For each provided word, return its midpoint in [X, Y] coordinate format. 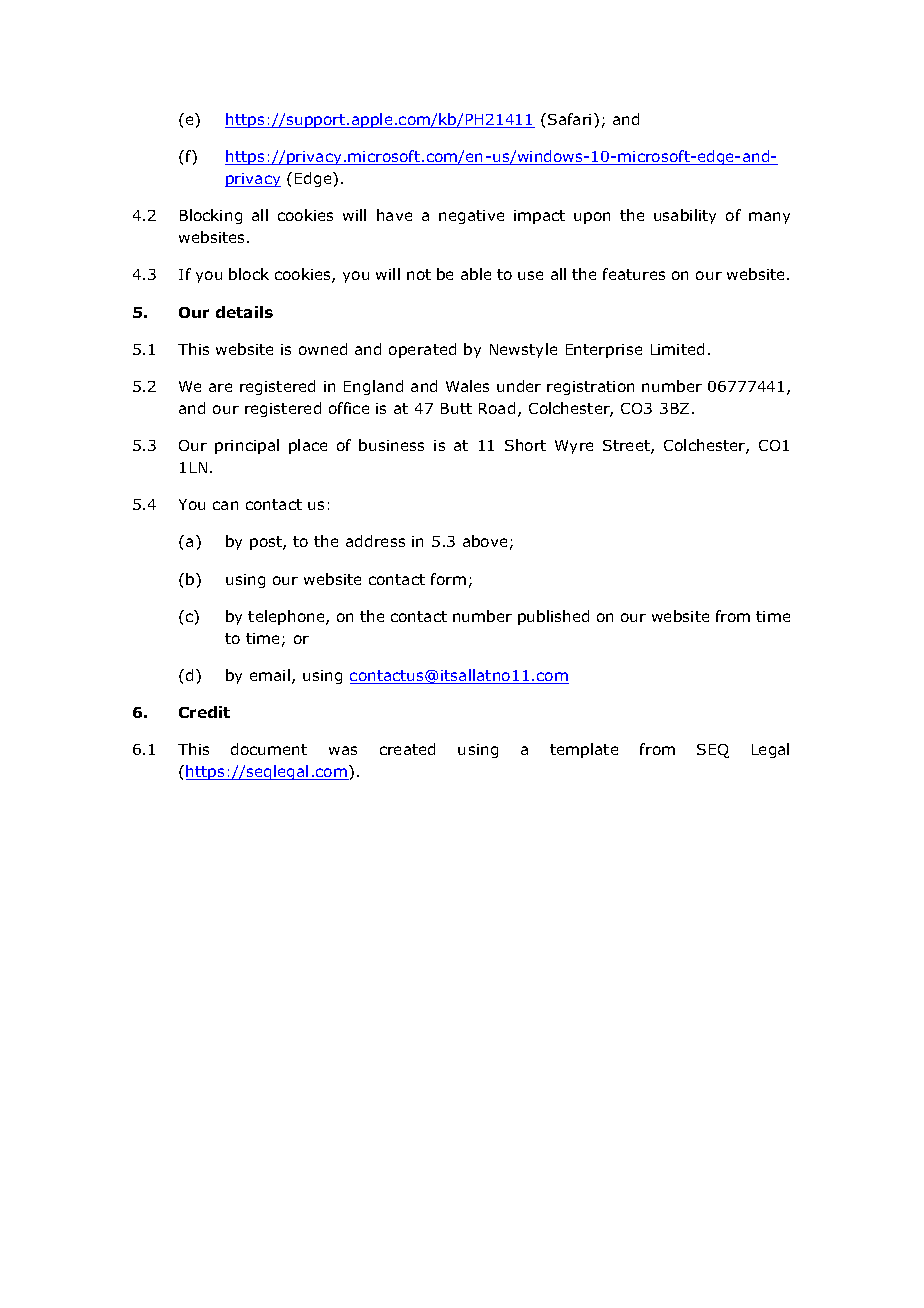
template [584, 750]
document [269, 749]
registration [590, 388]
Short [525, 445]
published [553, 617]
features [634, 274]
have [394, 215]
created [407, 749]
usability [685, 216]
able [476, 274]
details [244, 312]
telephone [287, 617]
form [448, 579]
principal [247, 446]
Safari [569, 119]
